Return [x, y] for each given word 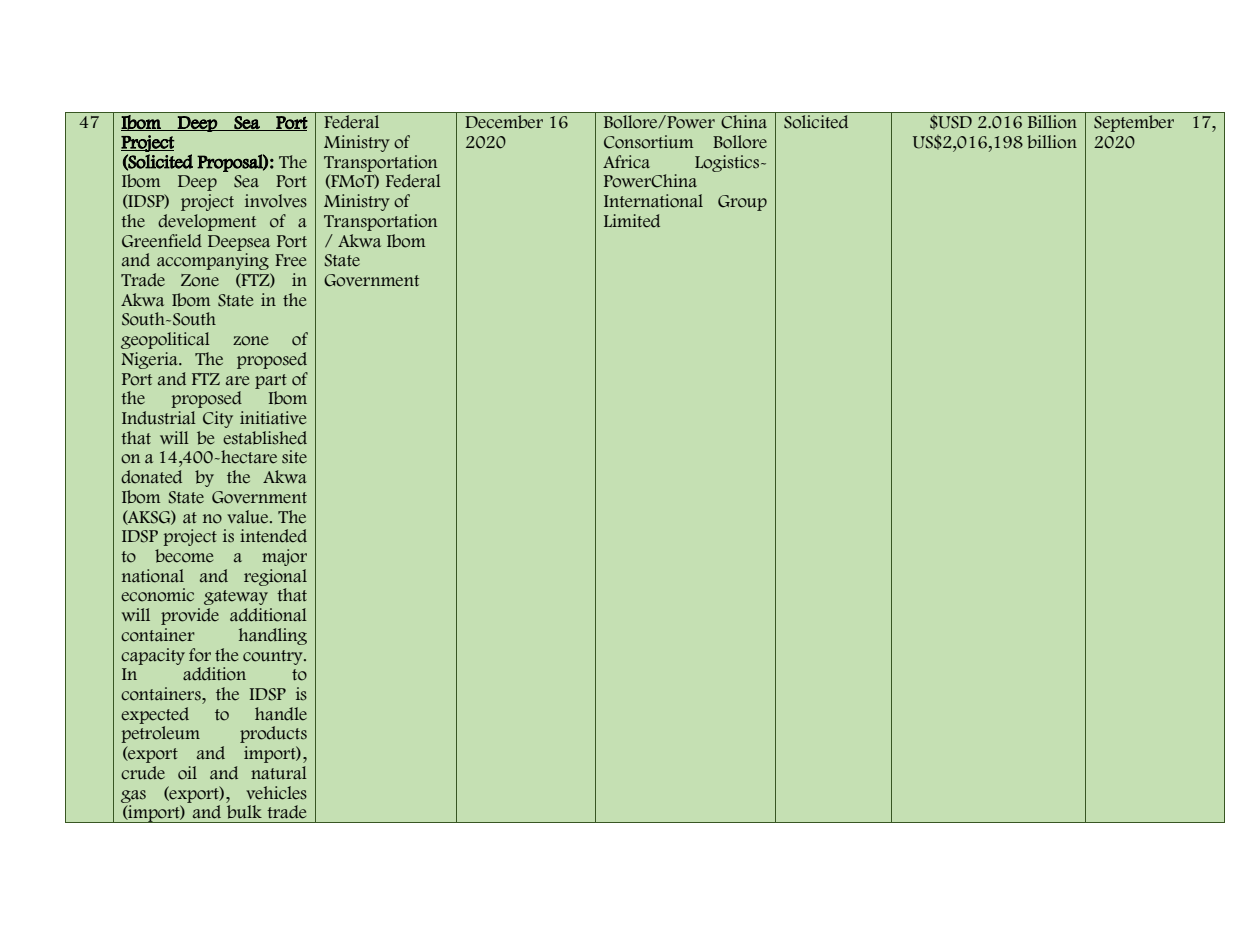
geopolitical [165, 340]
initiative [273, 418]
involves [276, 201]
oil [187, 773]
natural [279, 773]
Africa [626, 162]
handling [273, 636]
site [294, 457]
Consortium [648, 142]
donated [151, 477]
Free [290, 260]
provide [190, 616]
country [274, 657]
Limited [632, 221]
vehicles [276, 793]
